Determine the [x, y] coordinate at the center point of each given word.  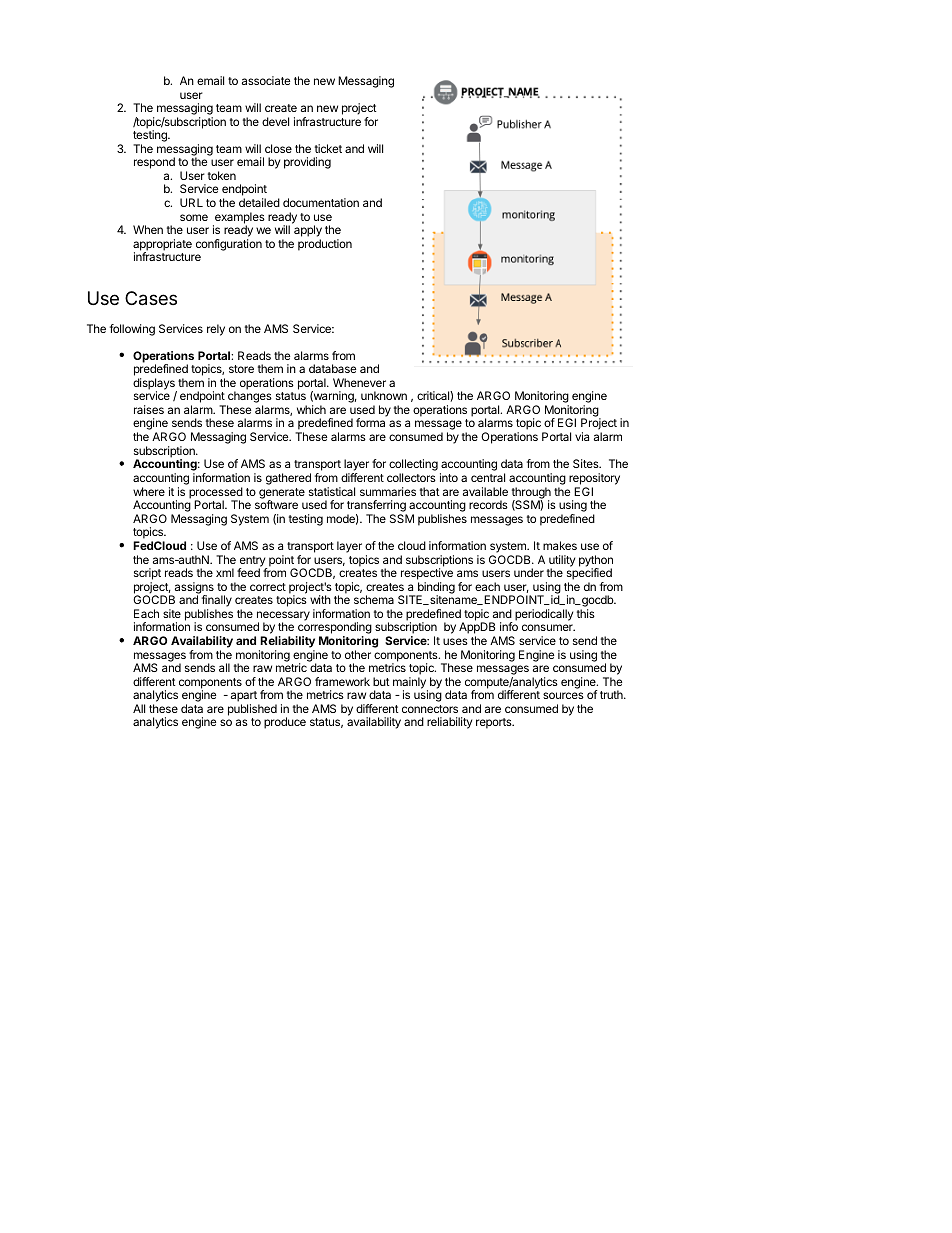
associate [266, 80]
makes [560, 545]
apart [245, 698]
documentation [321, 202]
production [325, 245]
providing [307, 163]
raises [149, 409]
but [381, 681]
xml [225, 572]
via [582, 436]
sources [563, 695]
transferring [377, 507]
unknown [384, 395]
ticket [328, 148]
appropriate [162, 246]
